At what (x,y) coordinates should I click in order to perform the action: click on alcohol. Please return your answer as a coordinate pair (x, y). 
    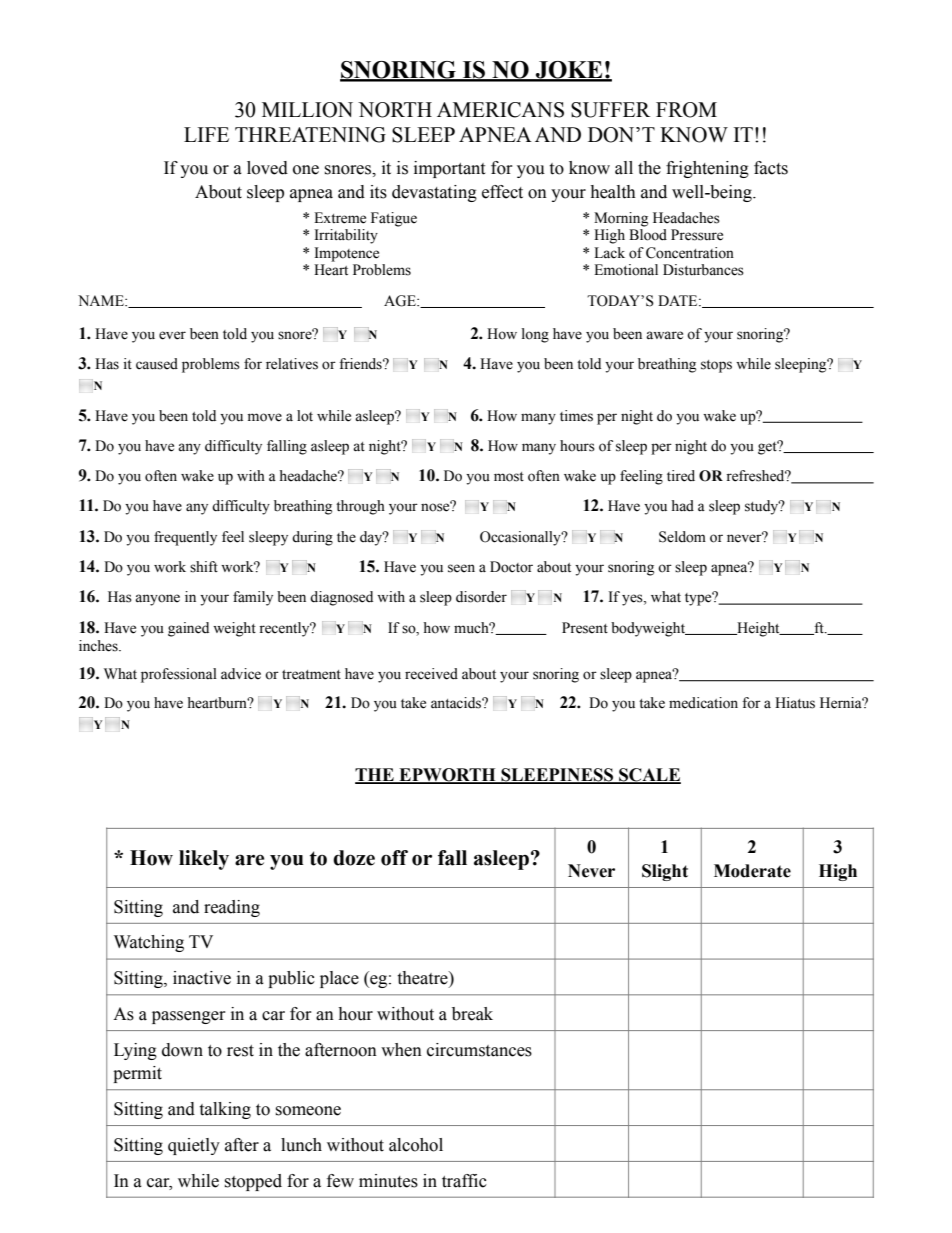
    Looking at the image, I should click on (416, 1145).
